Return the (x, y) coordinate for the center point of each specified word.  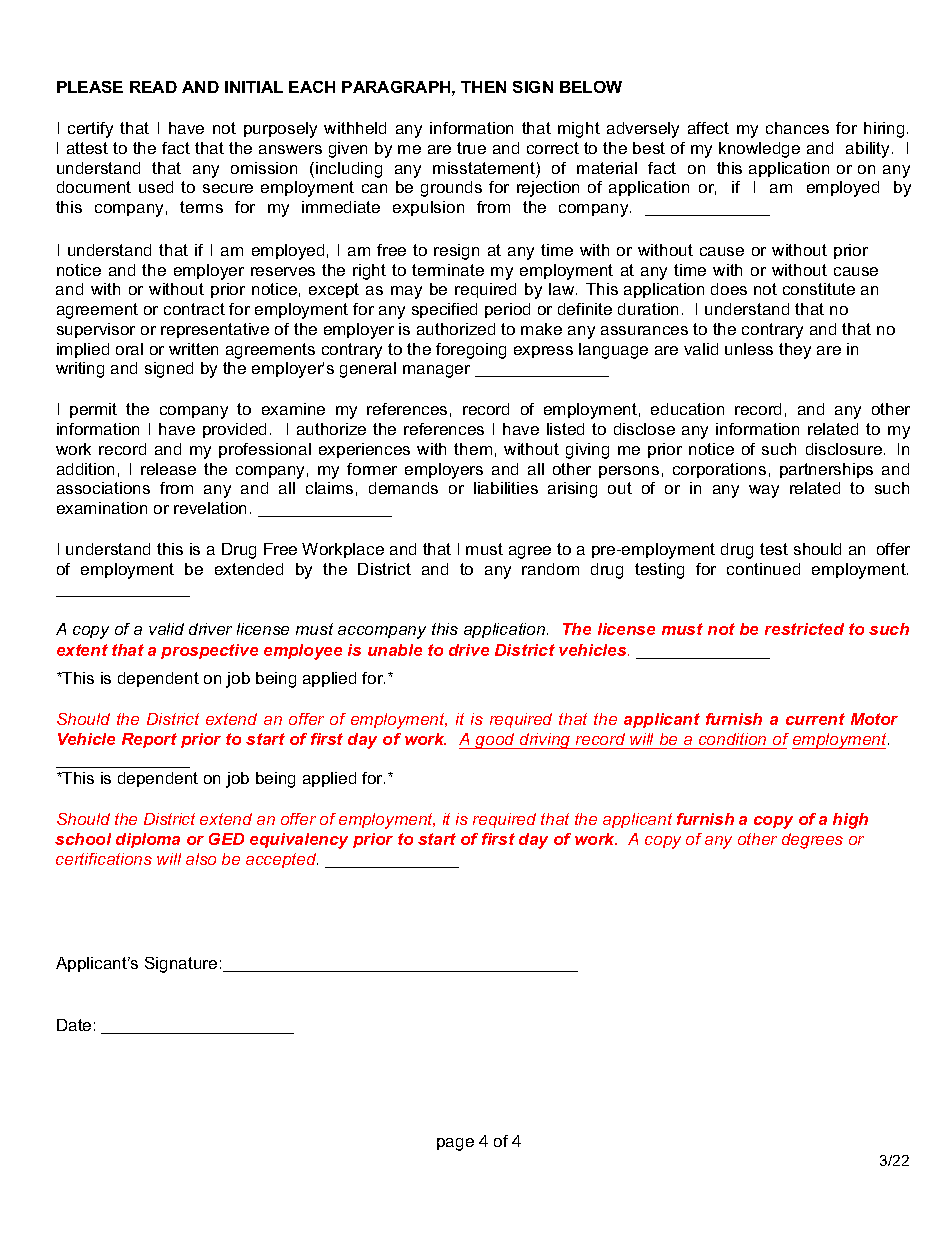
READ (153, 87)
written (193, 349)
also (201, 859)
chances (797, 128)
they (795, 351)
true (471, 148)
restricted (804, 629)
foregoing (471, 351)
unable (395, 650)
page (455, 1144)
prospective (209, 651)
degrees (812, 841)
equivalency (299, 841)
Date (74, 1025)
